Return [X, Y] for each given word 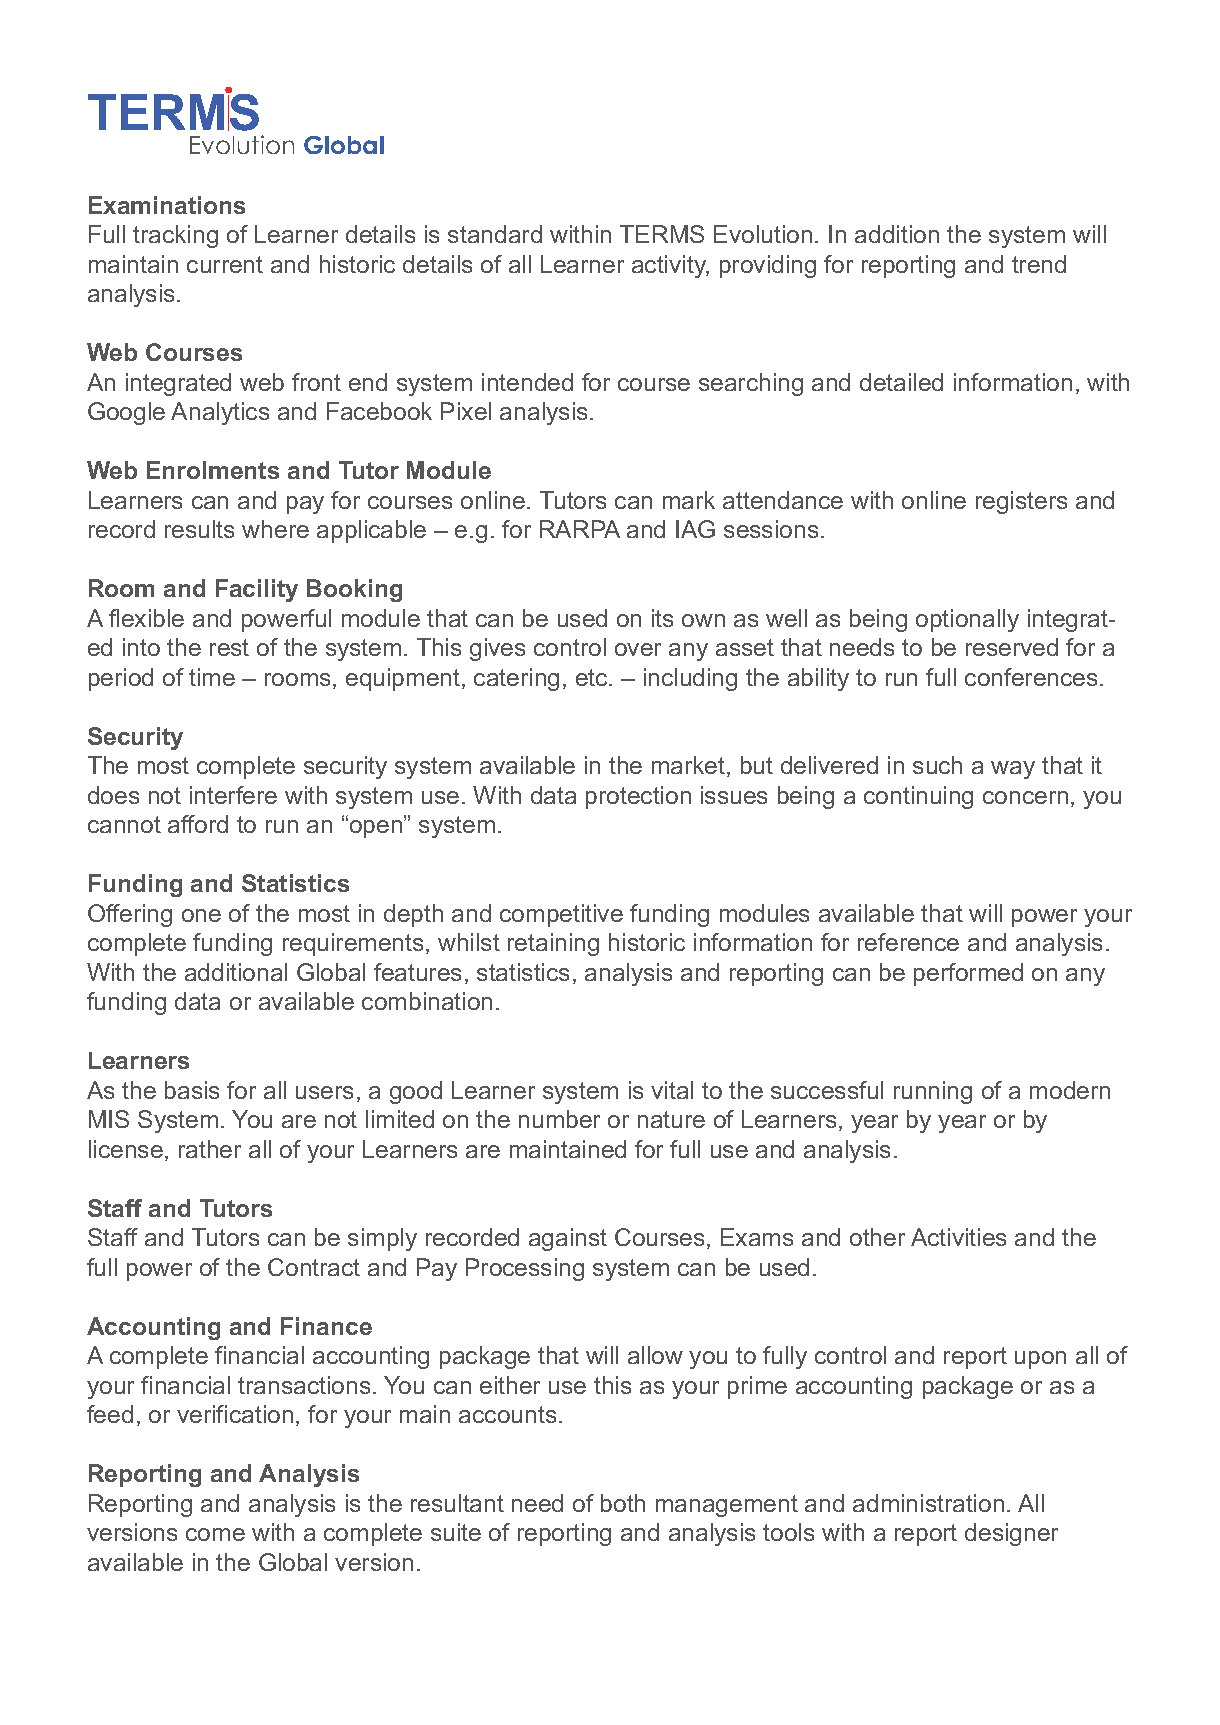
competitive [561, 915]
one [201, 915]
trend [1039, 264]
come [215, 1534]
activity [670, 266]
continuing [918, 797]
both [623, 1503]
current [225, 264]
